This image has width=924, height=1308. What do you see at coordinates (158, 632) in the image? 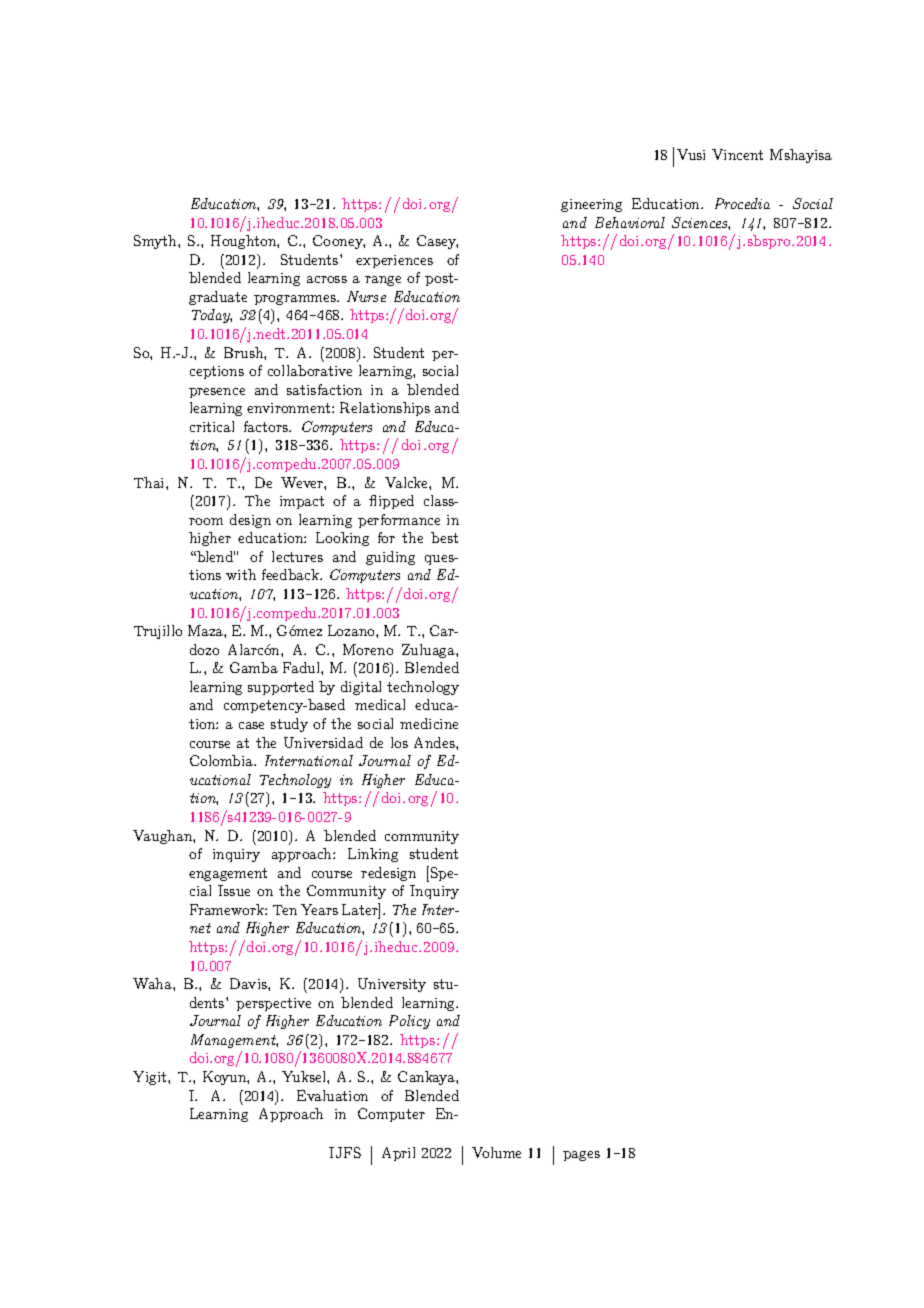
I see `Trujillo` at bounding box center [158, 632].
